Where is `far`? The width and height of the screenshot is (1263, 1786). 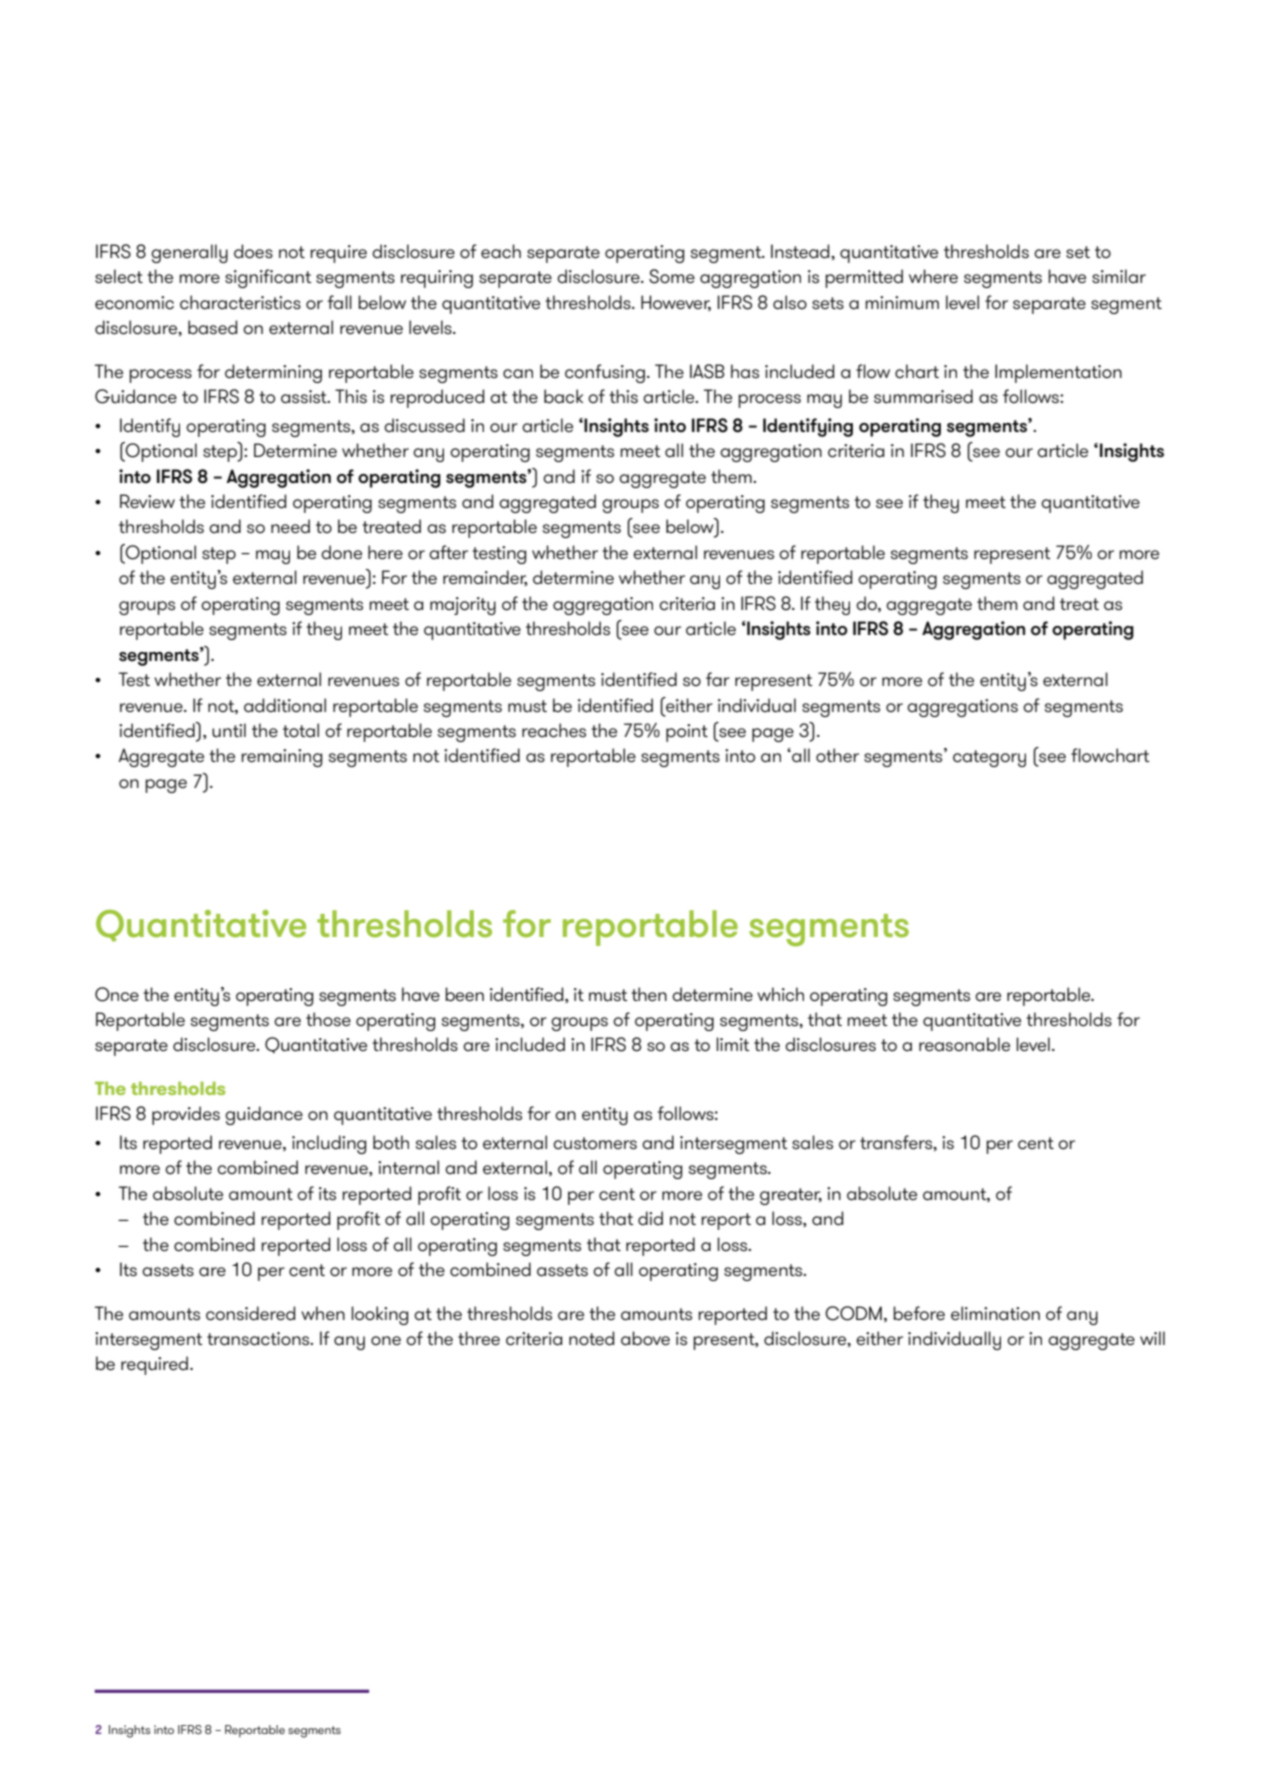 far is located at coordinates (718, 679).
